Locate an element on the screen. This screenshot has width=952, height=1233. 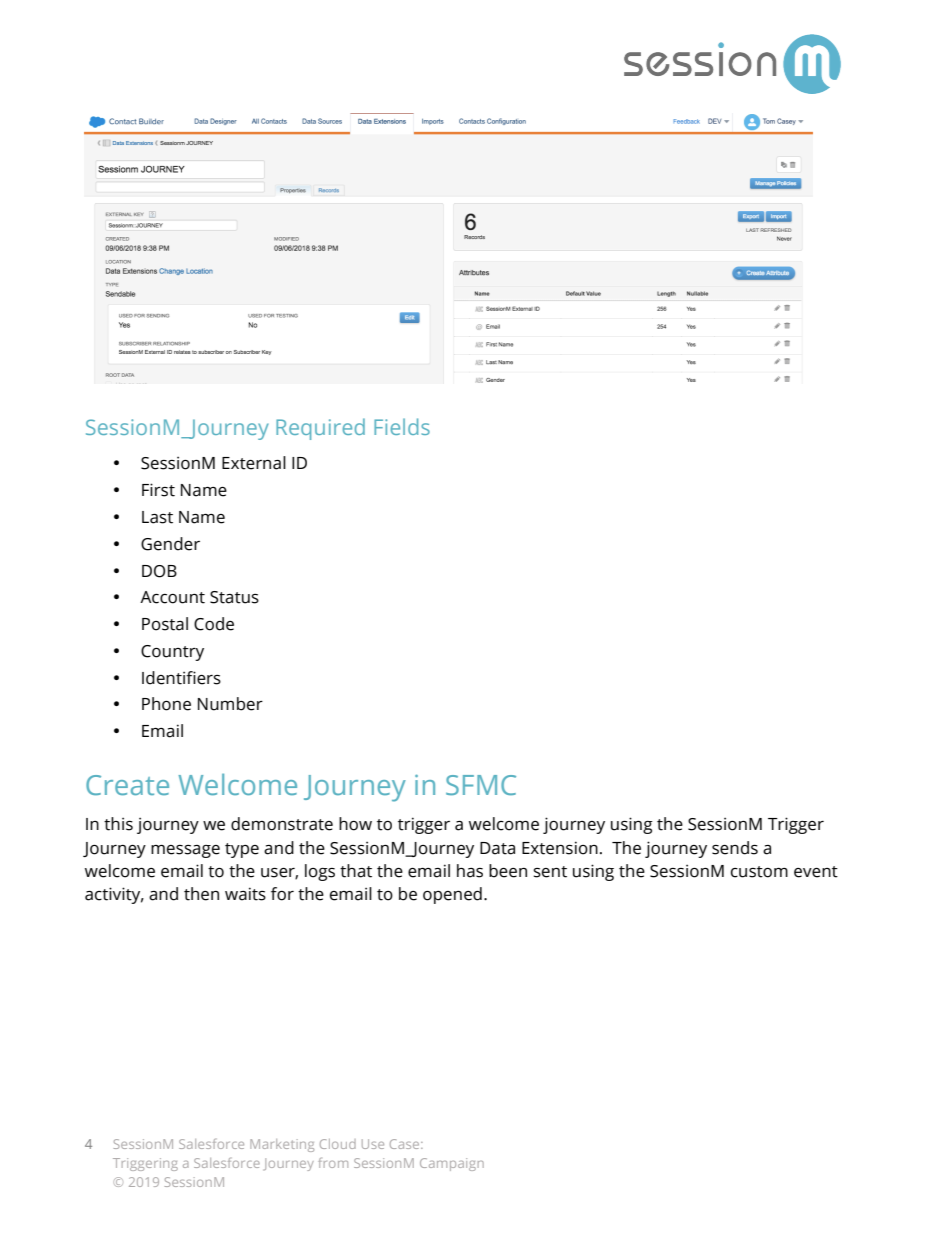
then is located at coordinates (201, 894).
